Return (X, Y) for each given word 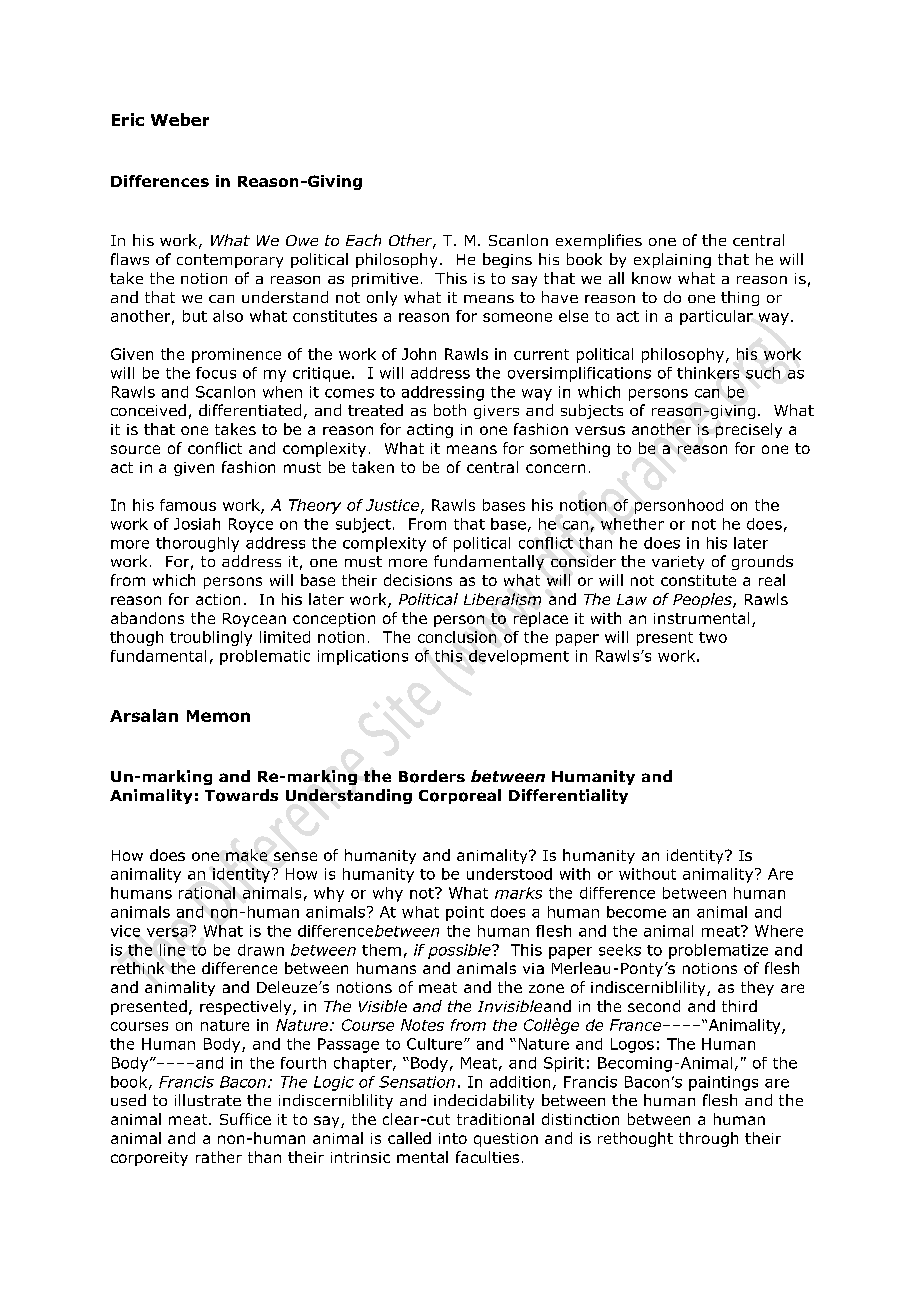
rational (207, 893)
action (218, 599)
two (713, 637)
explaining (672, 260)
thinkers (708, 373)
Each (363, 240)
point (465, 913)
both (450, 410)
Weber (180, 119)
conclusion (457, 637)
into (453, 1138)
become (636, 912)
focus (216, 373)
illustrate (208, 1100)
